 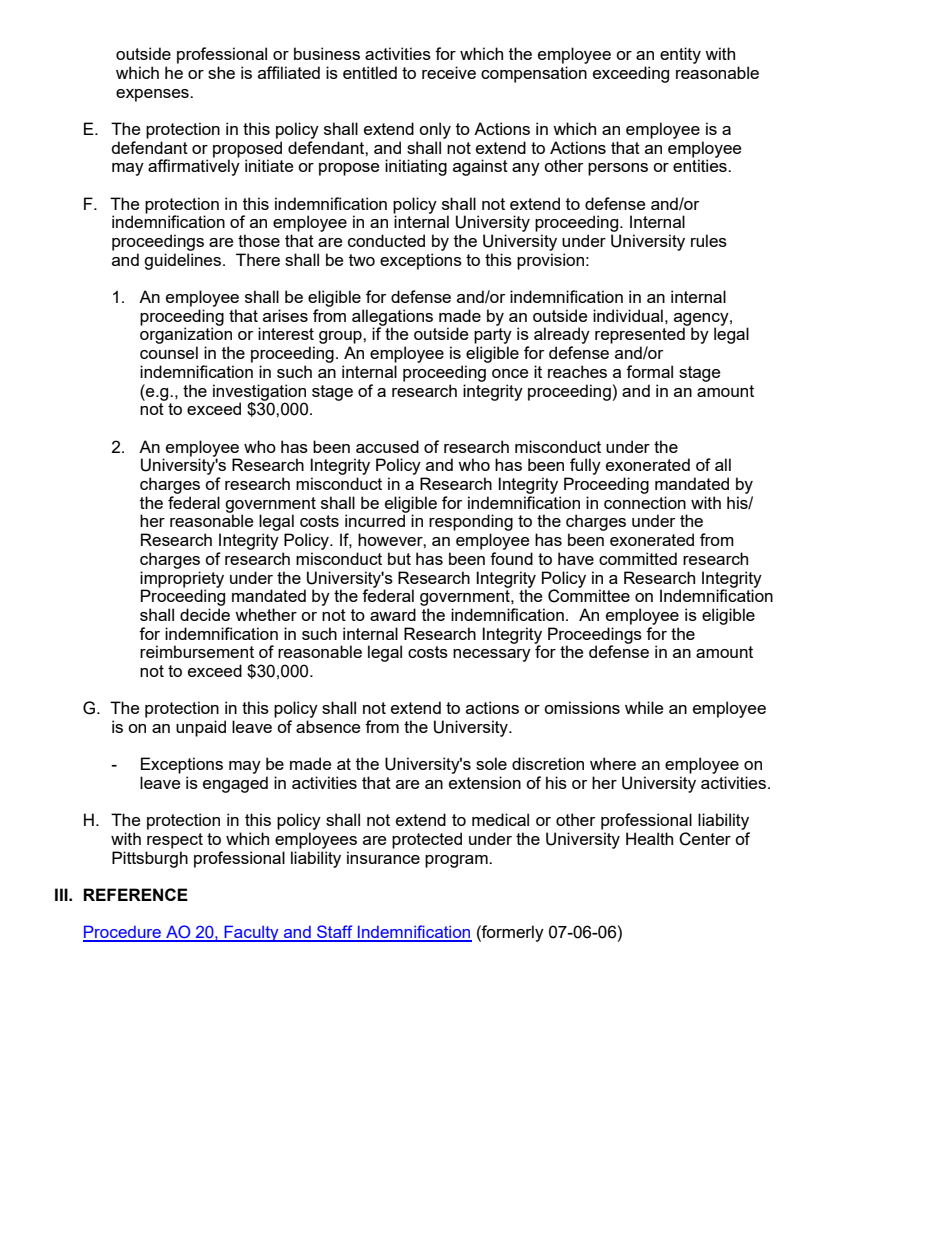 What do you see at coordinates (135, 894) in the screenshot?
I see `REFERENCE` at bounding box center [135, 894].
